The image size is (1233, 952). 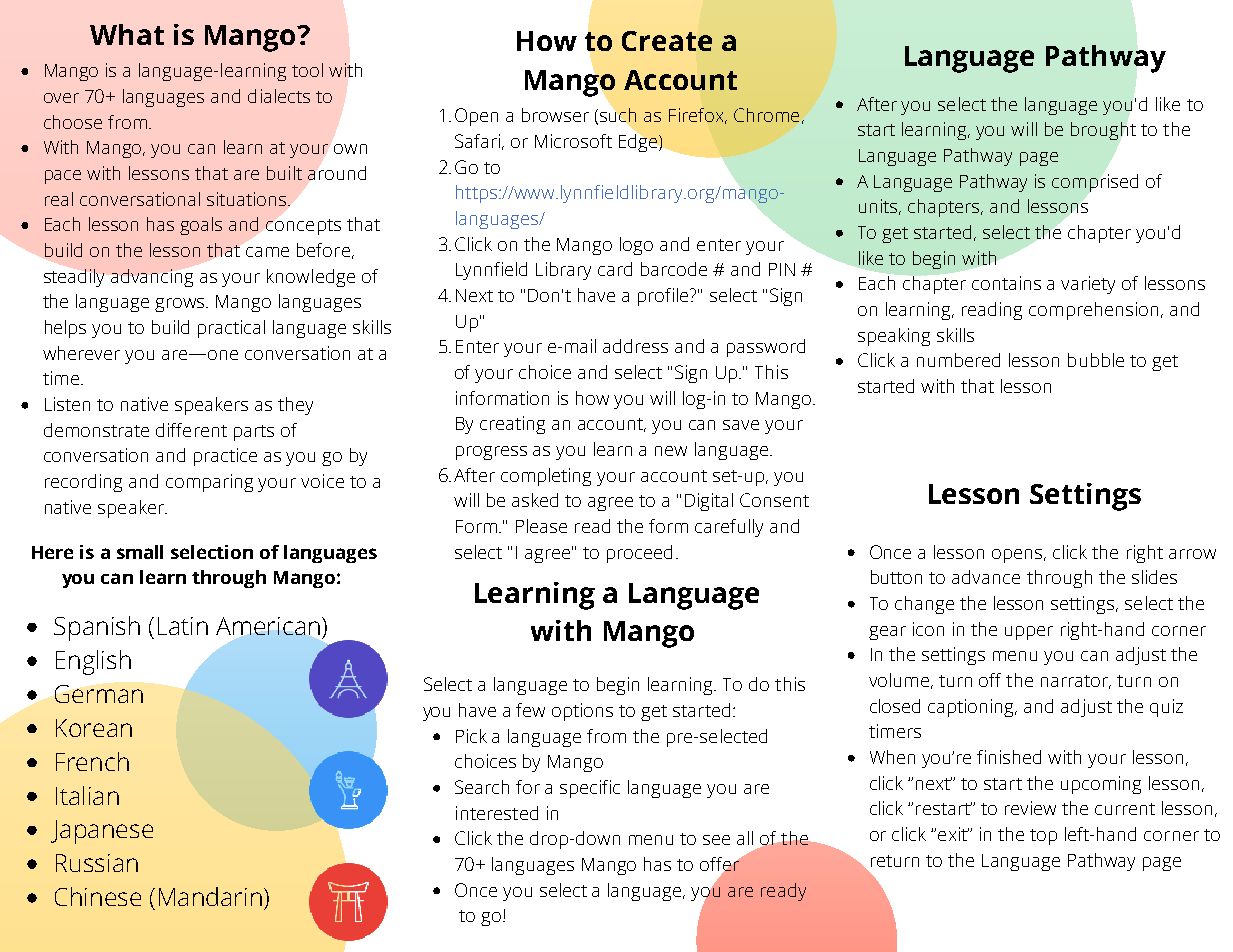 What do you see at coordinates (635, 346) in the screenshot?
I see `address` at bounding box center [635, 346].
